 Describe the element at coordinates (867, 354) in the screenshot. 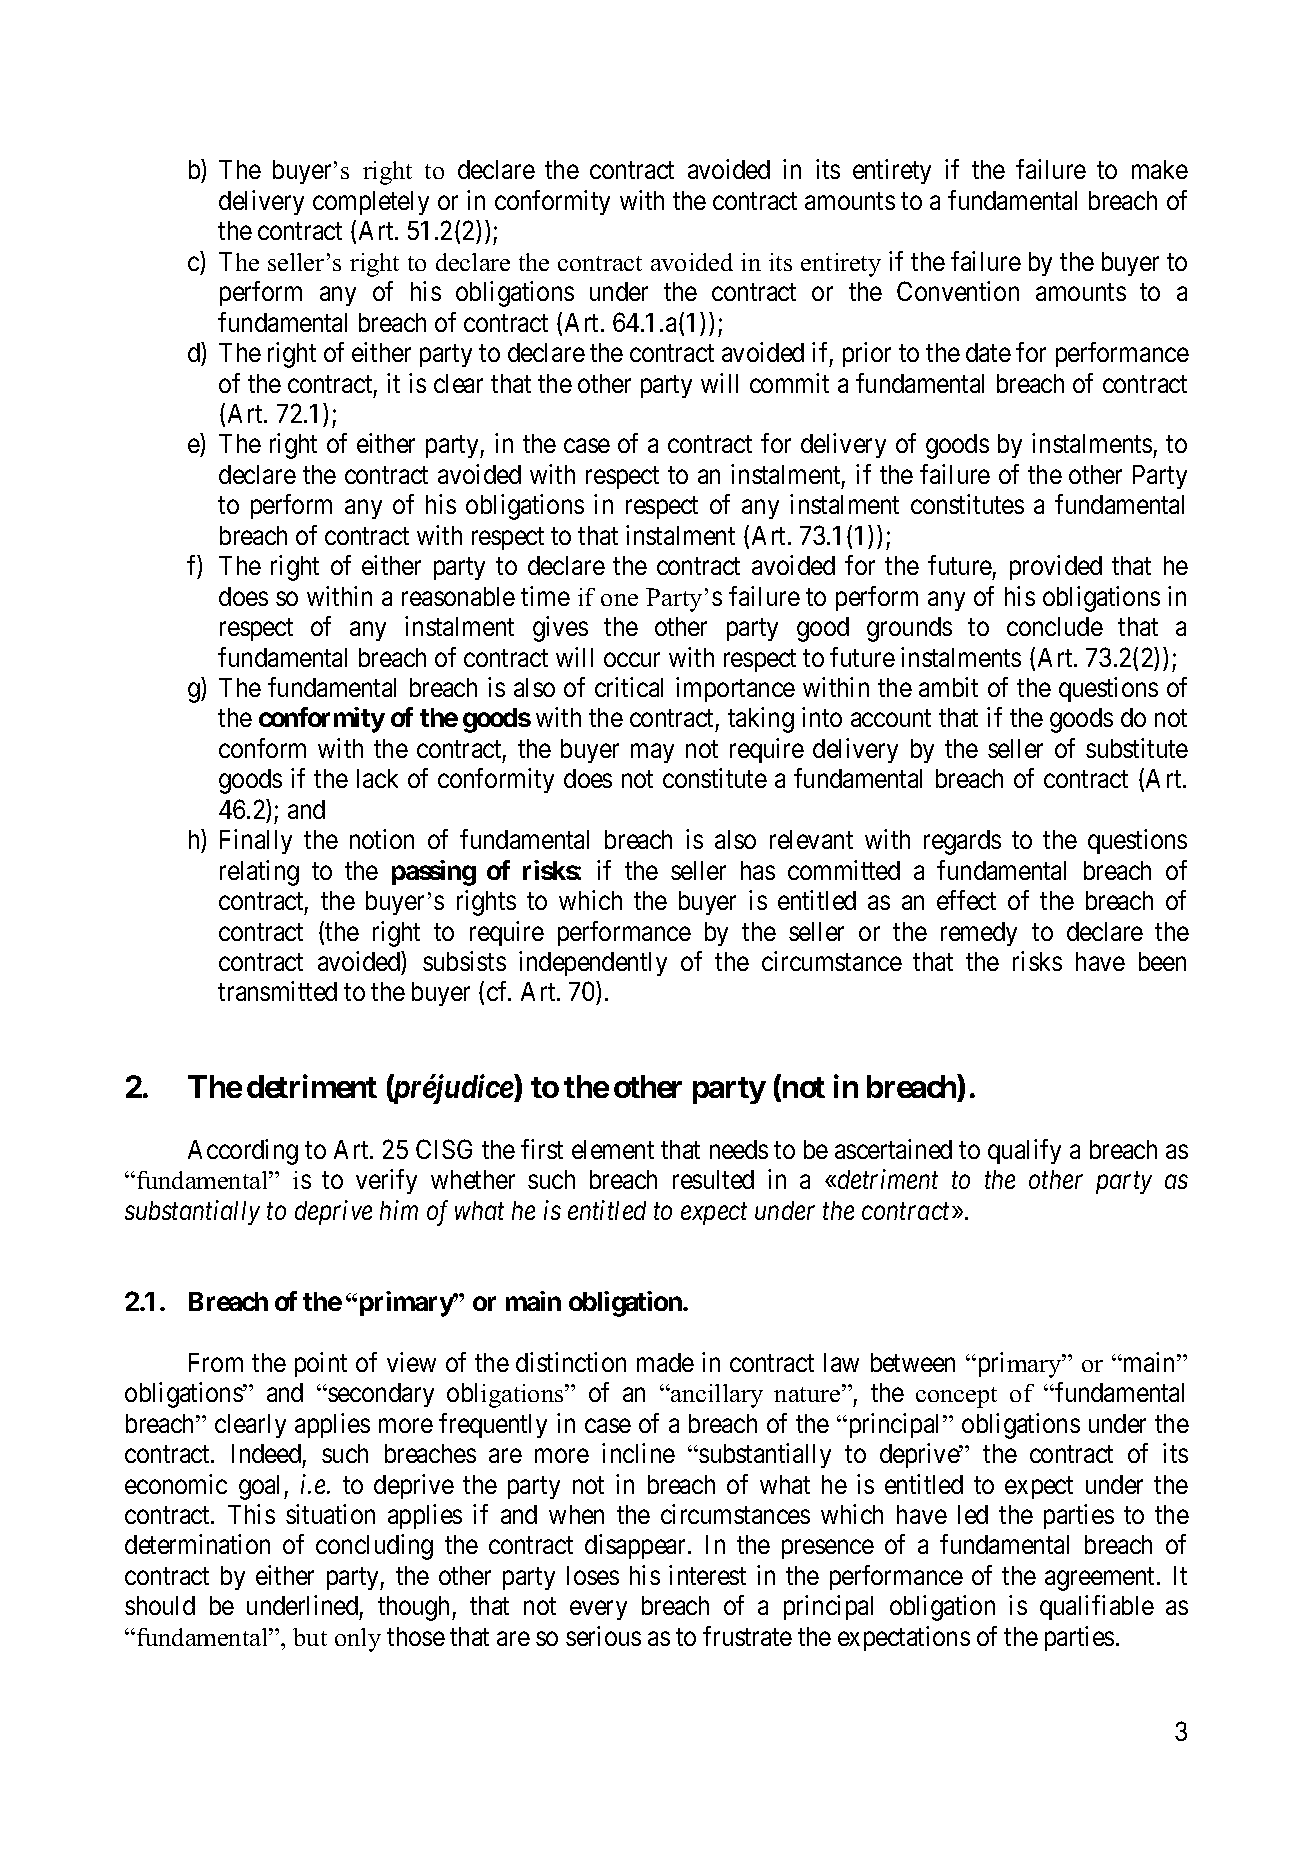

I see `prior` at that location.
